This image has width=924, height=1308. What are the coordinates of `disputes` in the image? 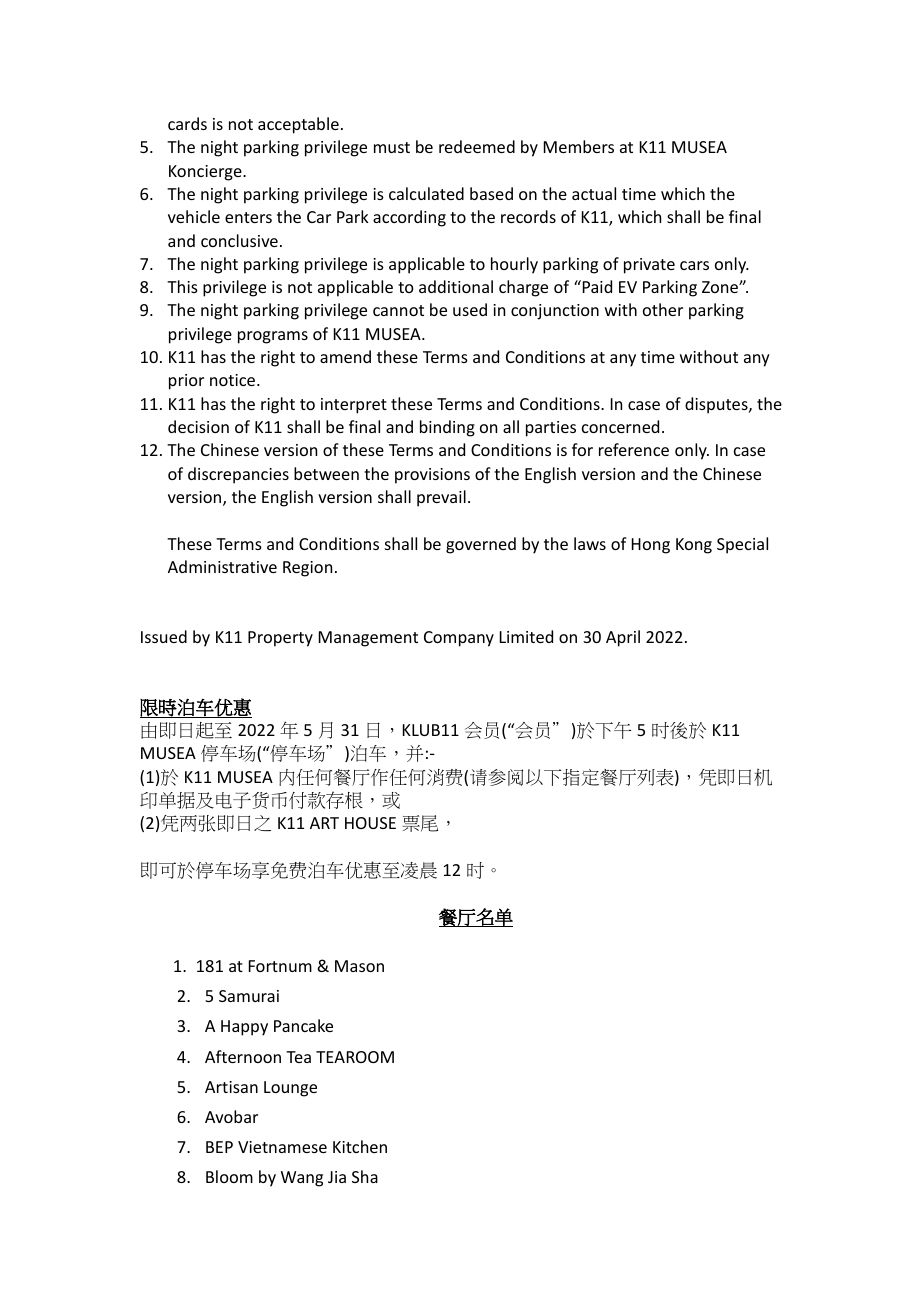 It's located at (717, 405).
